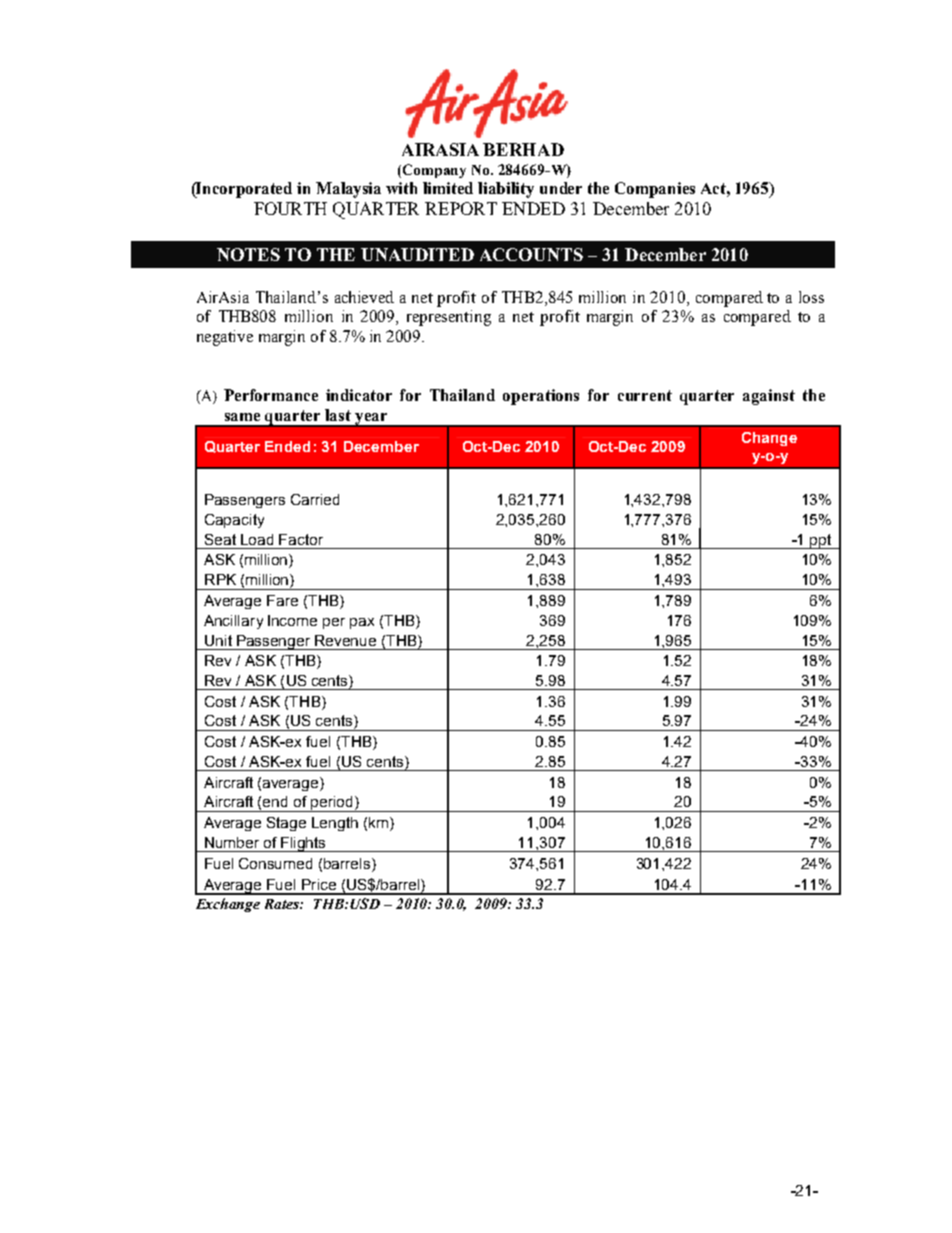  I want to click on period, so click(332, 804).
